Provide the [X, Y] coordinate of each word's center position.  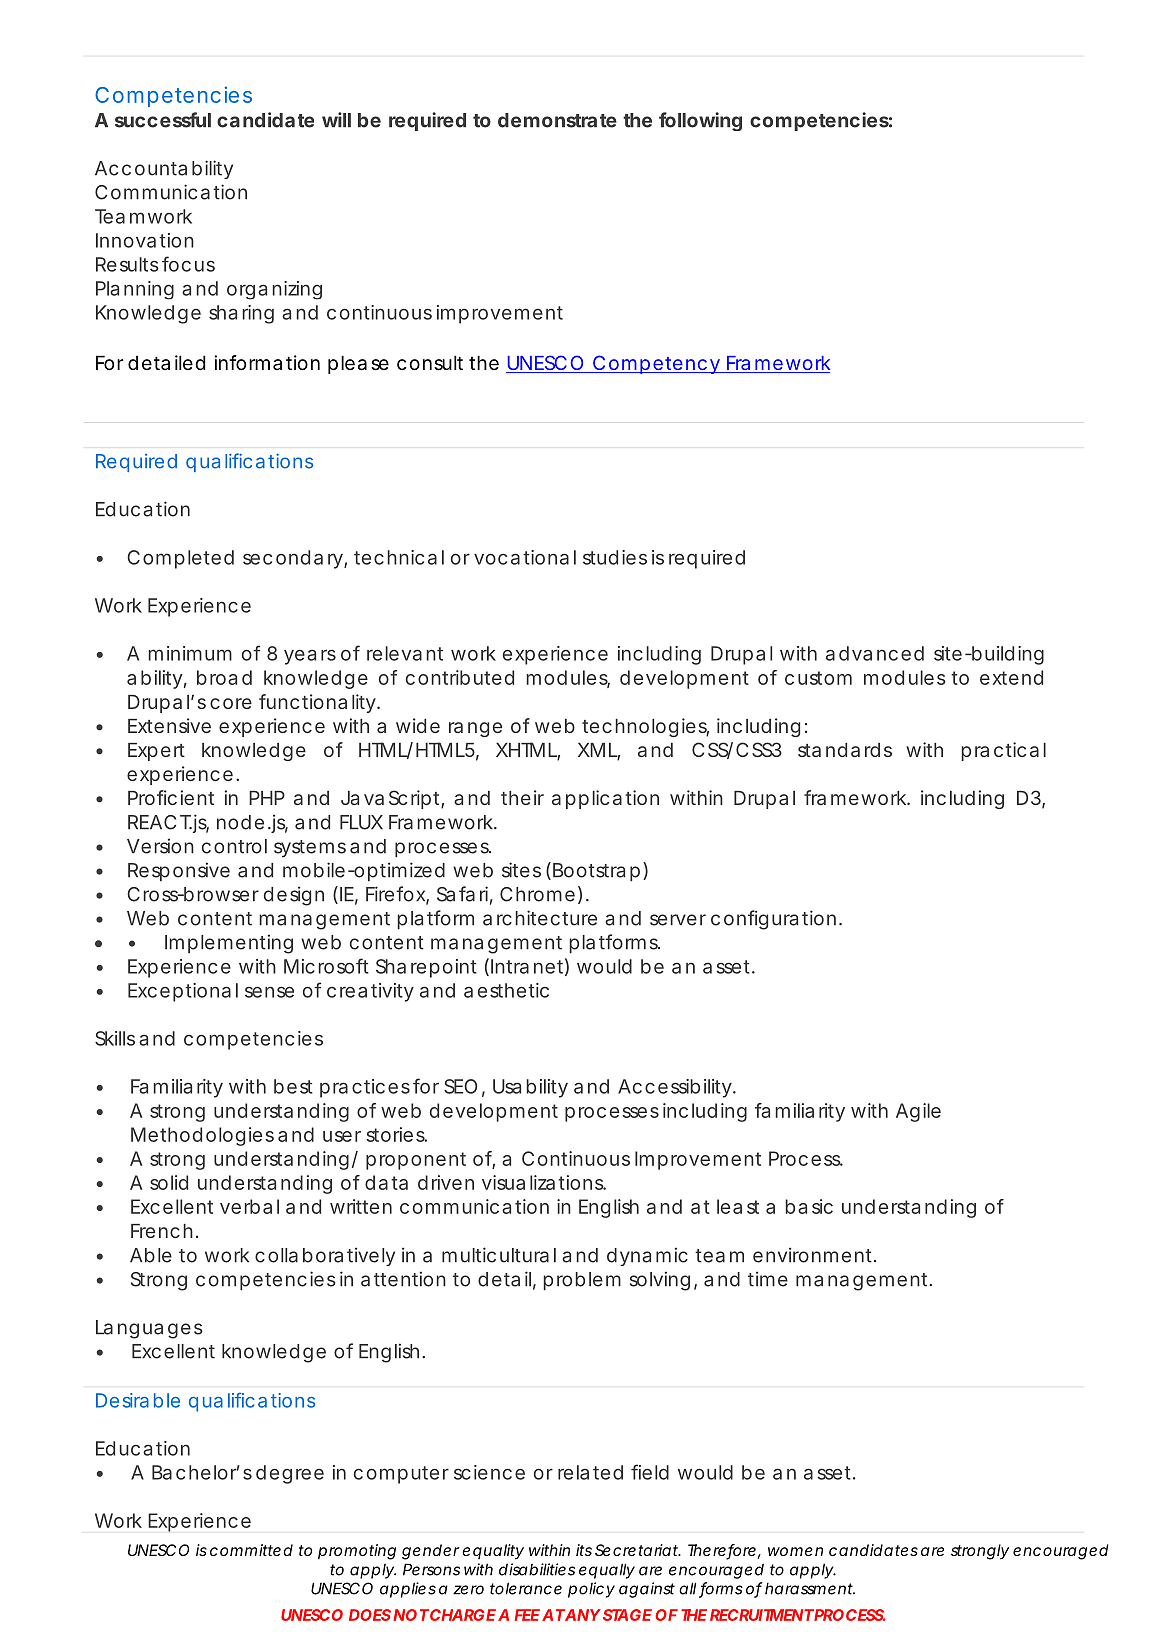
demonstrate [557, 120]
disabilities [537, 1569]
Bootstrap [598, 871]
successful [163, 120]
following [700, 121]
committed [251, 1550]
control [234, 846]
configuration [775, 920]
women [795, 1551]
